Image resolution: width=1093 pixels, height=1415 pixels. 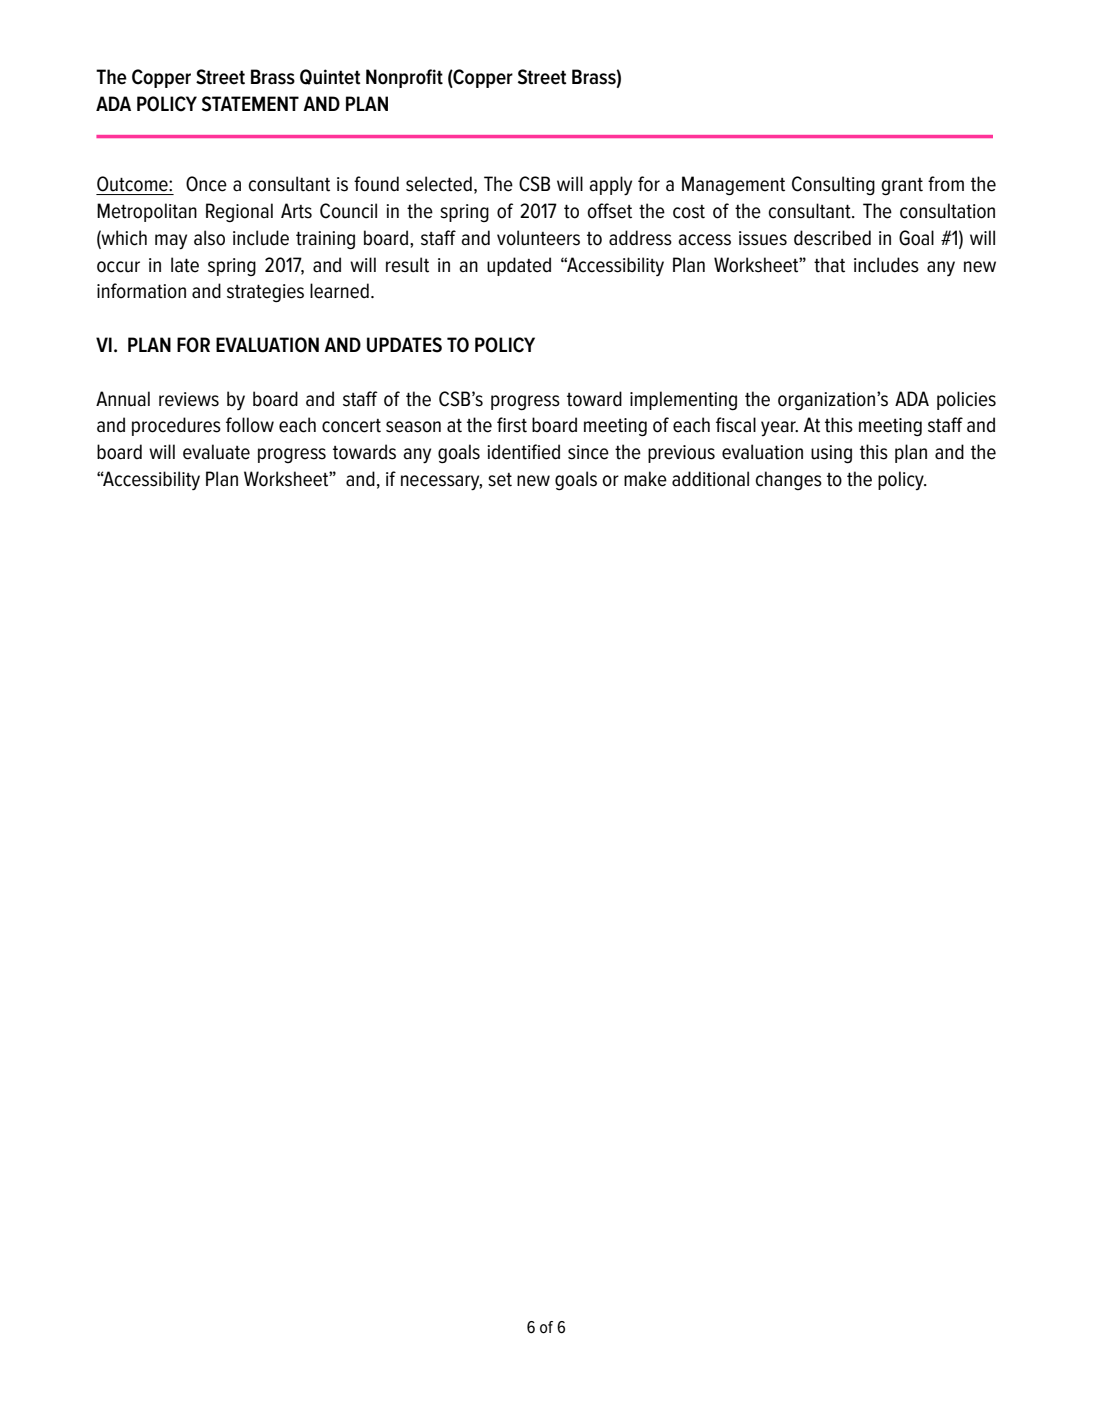 I want to click on Consulting, so click(x=833, y=185).
